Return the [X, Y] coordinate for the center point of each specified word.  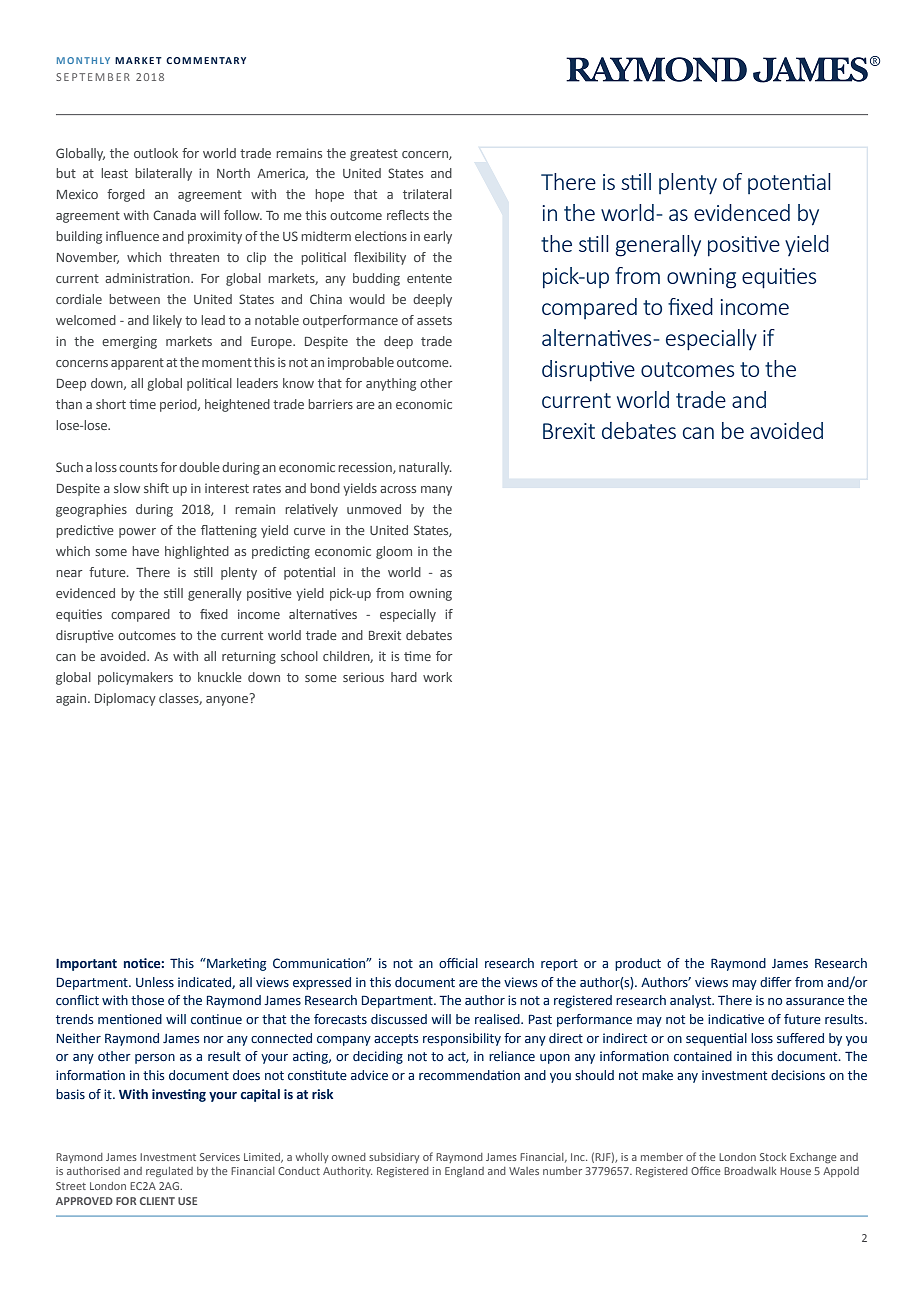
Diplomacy [125, 699]
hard [404, 677]
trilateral [427, 194]
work [437, 677]
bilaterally [163, 174]
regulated [169, 1172]
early [438, 237]
